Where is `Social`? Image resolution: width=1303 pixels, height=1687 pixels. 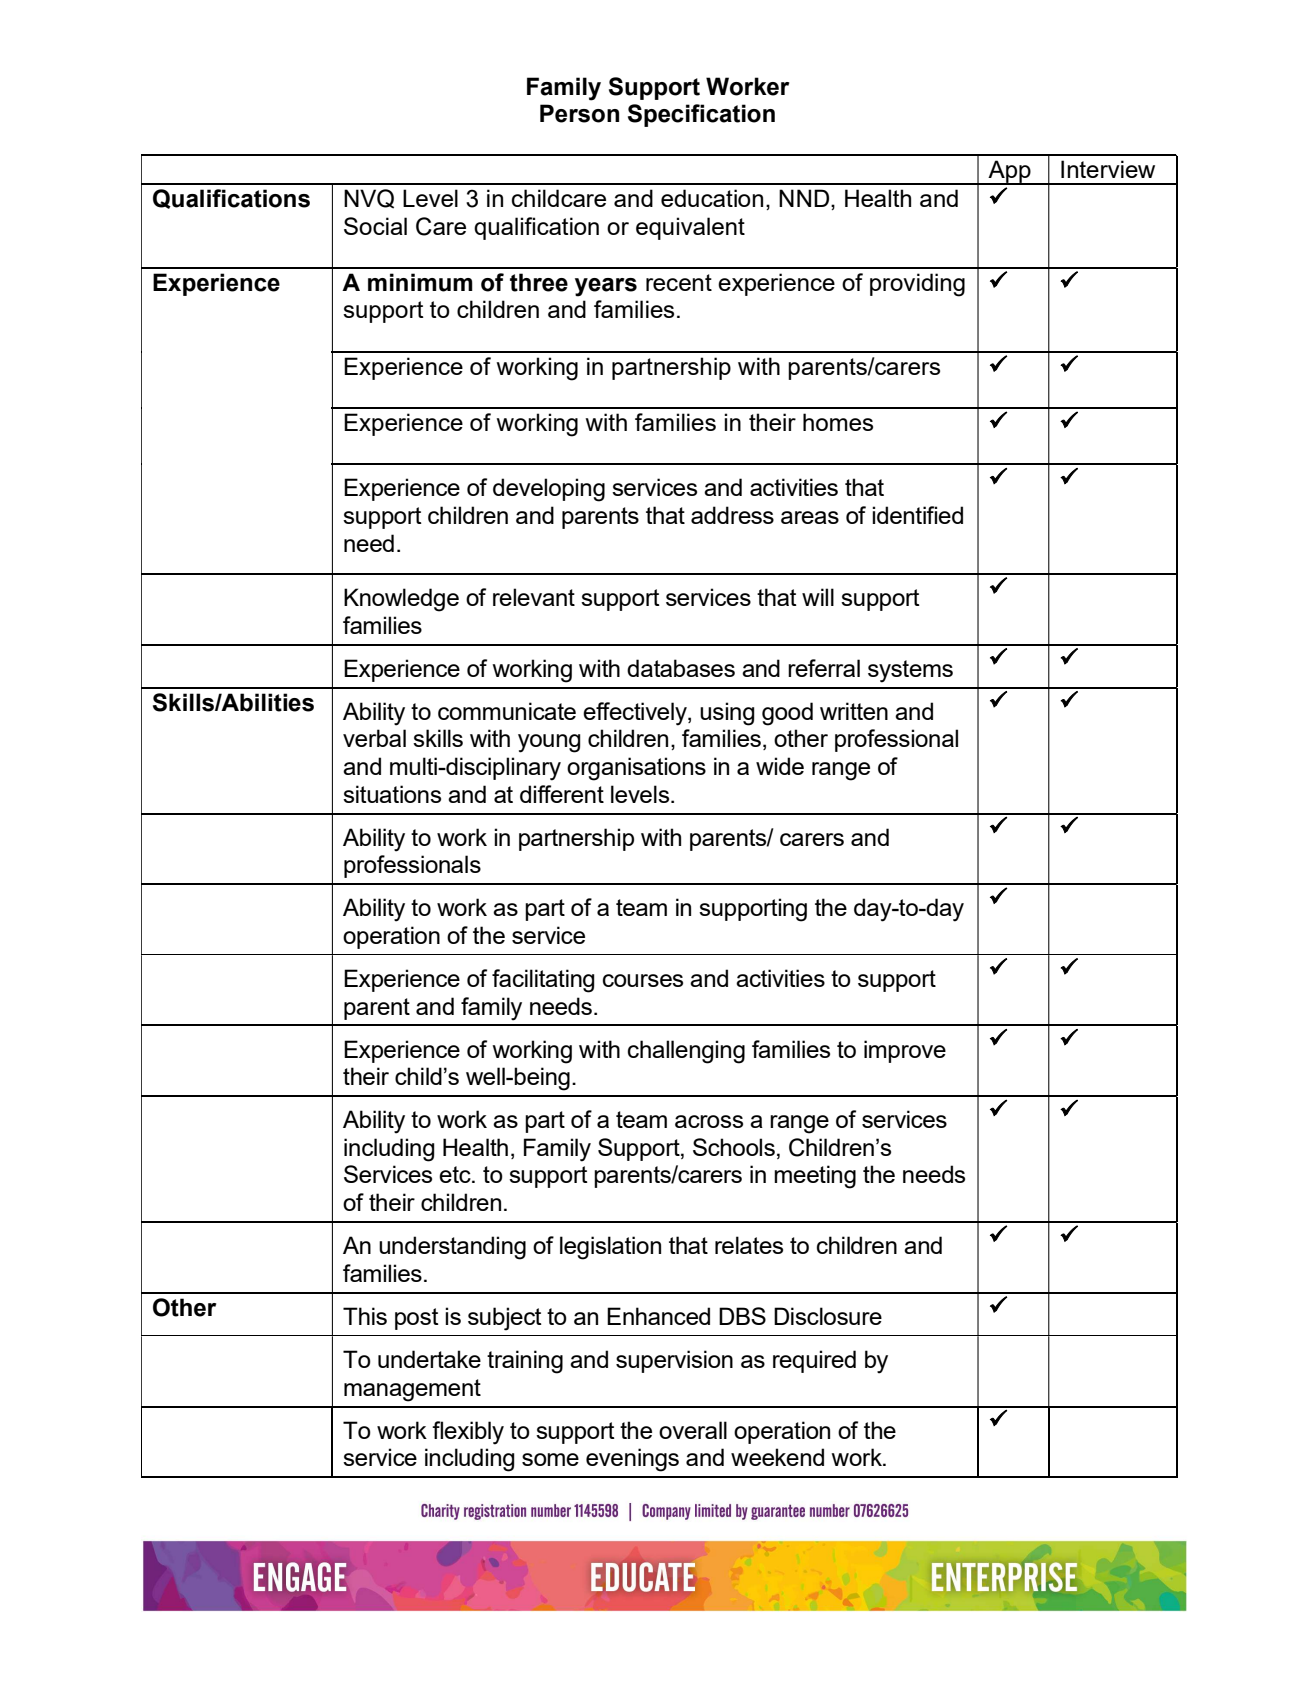
Social is located at coordinates (375, 226).
